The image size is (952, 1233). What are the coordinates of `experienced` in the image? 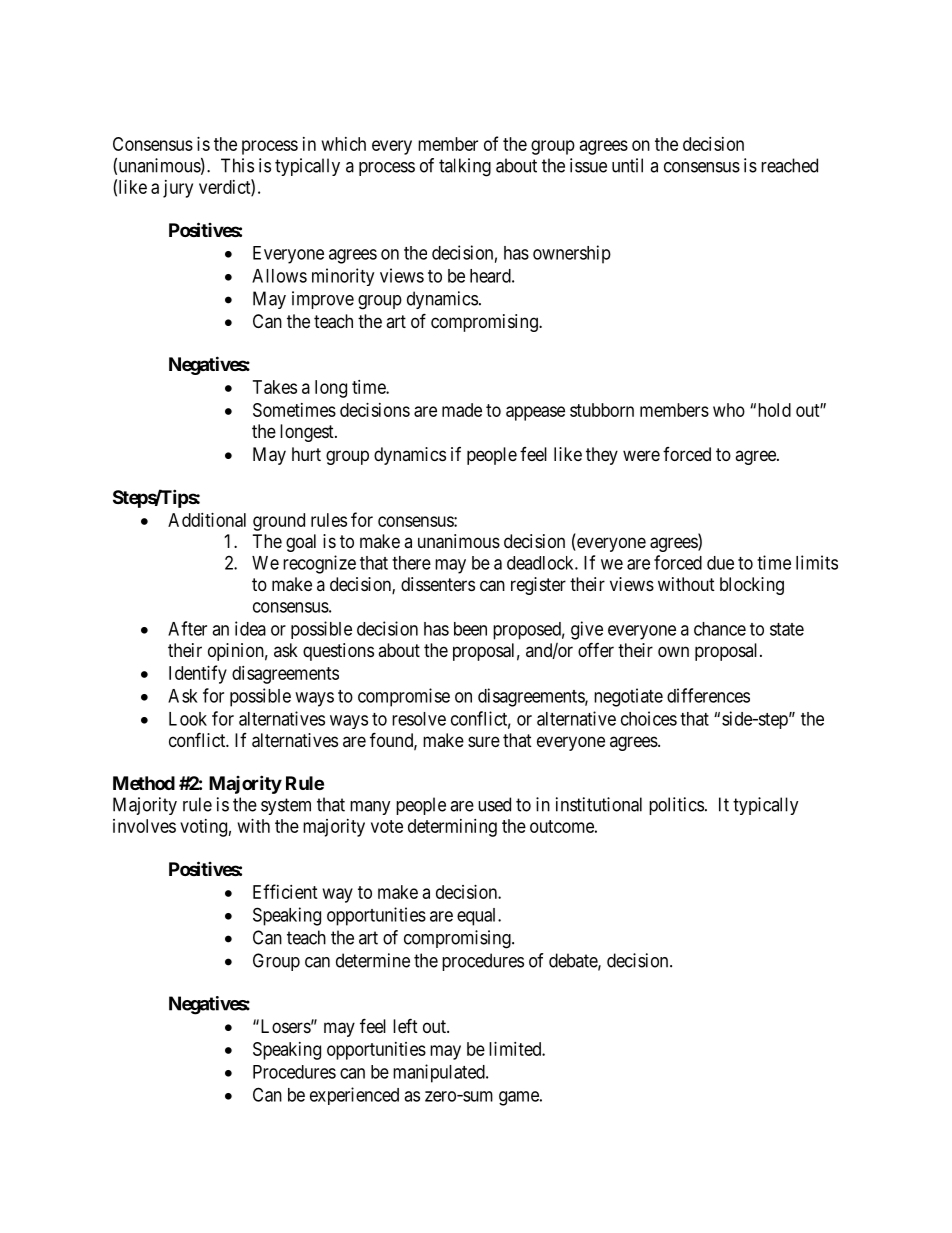 It's located at (354, 1096).
